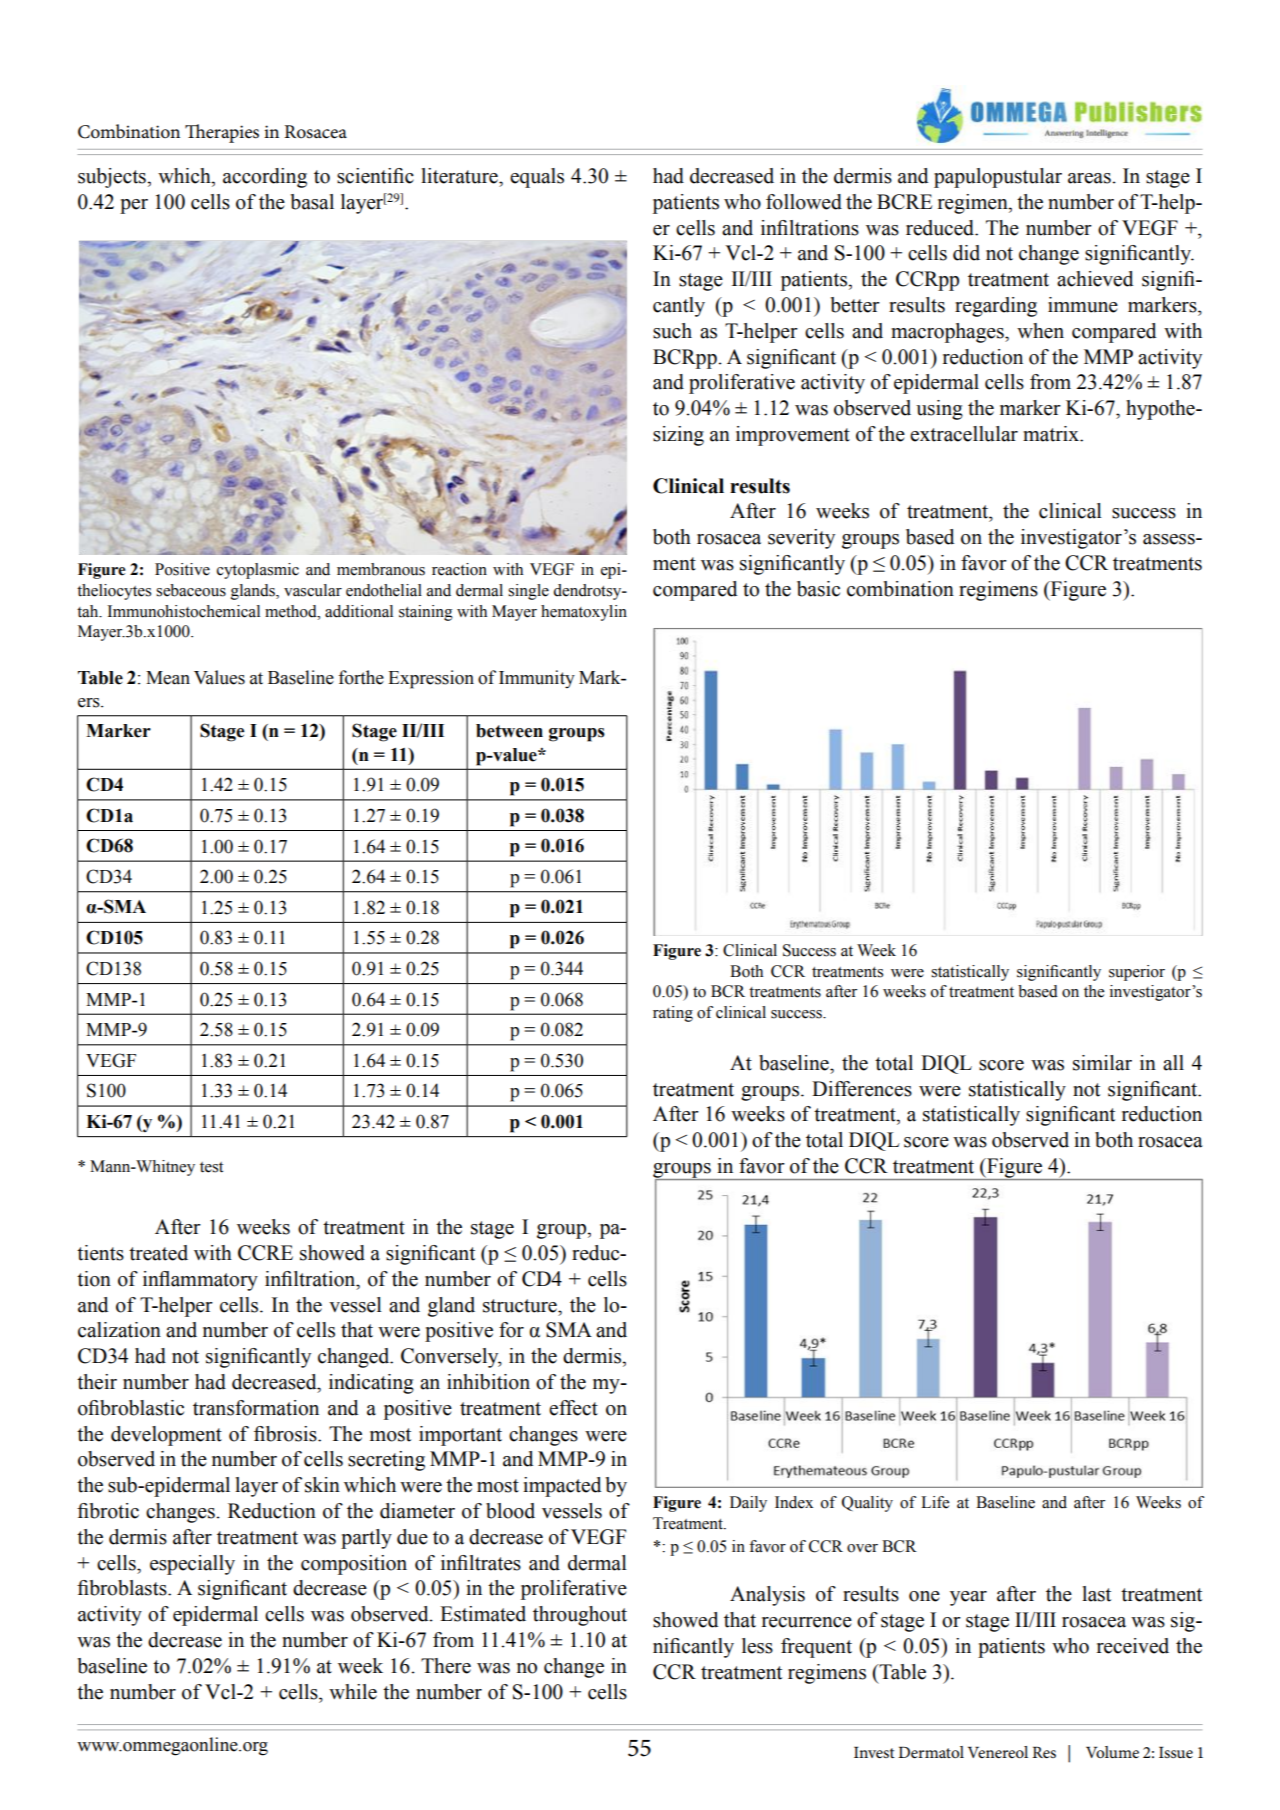 Image resolution: width=1280 pixels, height=1810 pixels. Describe the element at coordinates (580, 1616) in the screenshot. I see `throughout` at that location.
